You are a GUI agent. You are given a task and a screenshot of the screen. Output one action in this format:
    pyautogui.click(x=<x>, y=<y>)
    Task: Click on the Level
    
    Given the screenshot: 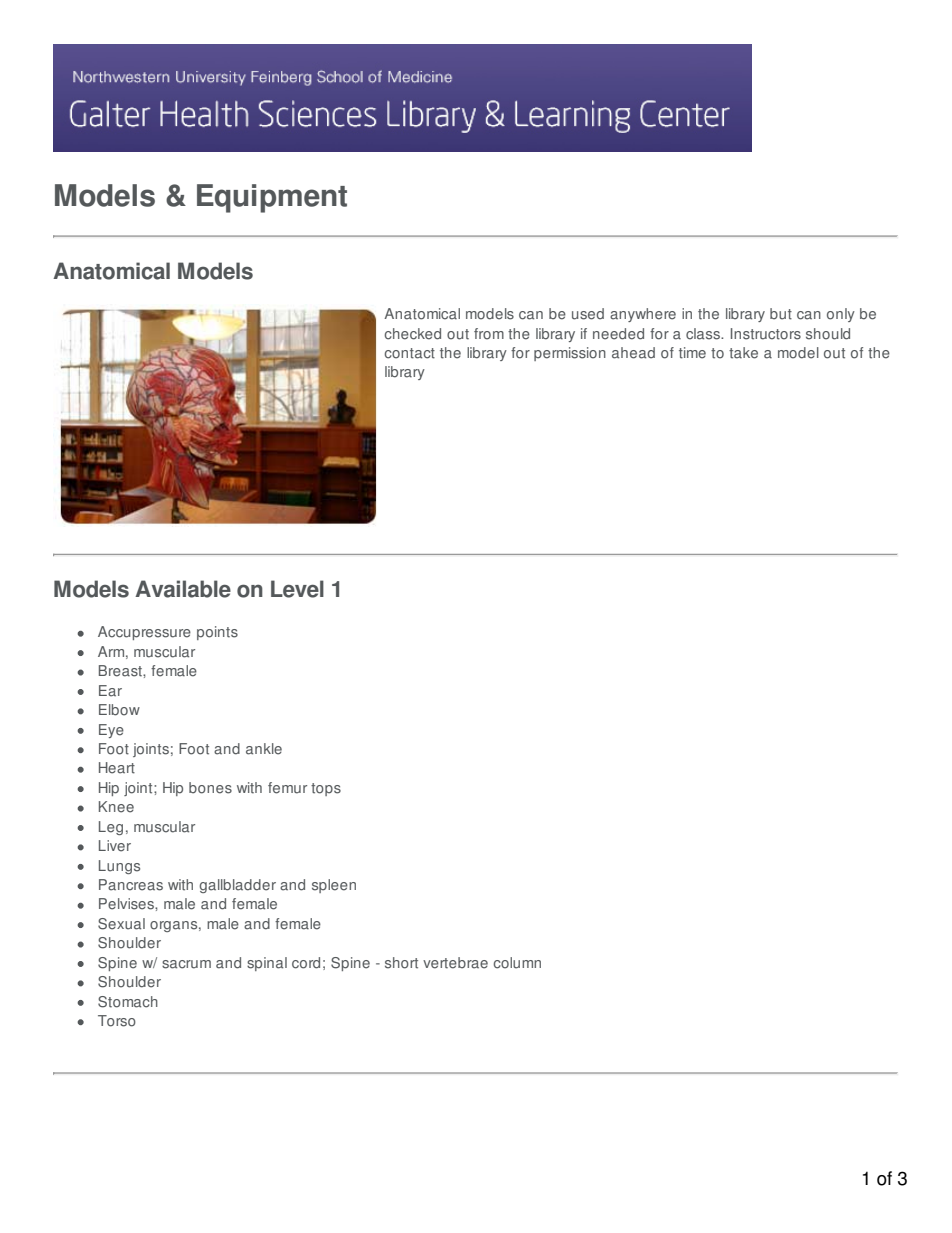 What is the action you would take?
    pyautogui.click(x=297, y=589)
